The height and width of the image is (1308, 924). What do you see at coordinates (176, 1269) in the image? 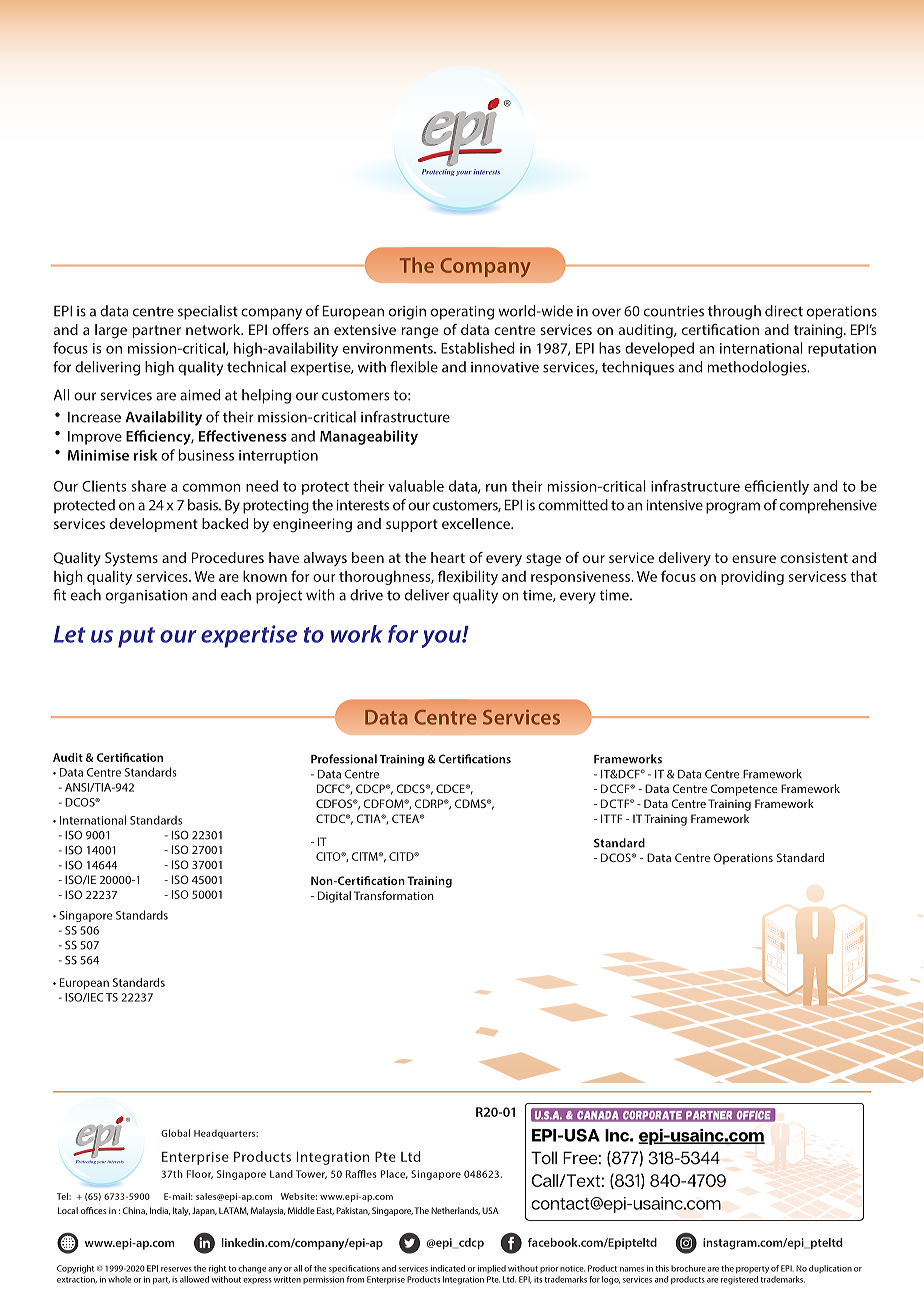
I see `reserves` at bounding box center [176, 1269].
